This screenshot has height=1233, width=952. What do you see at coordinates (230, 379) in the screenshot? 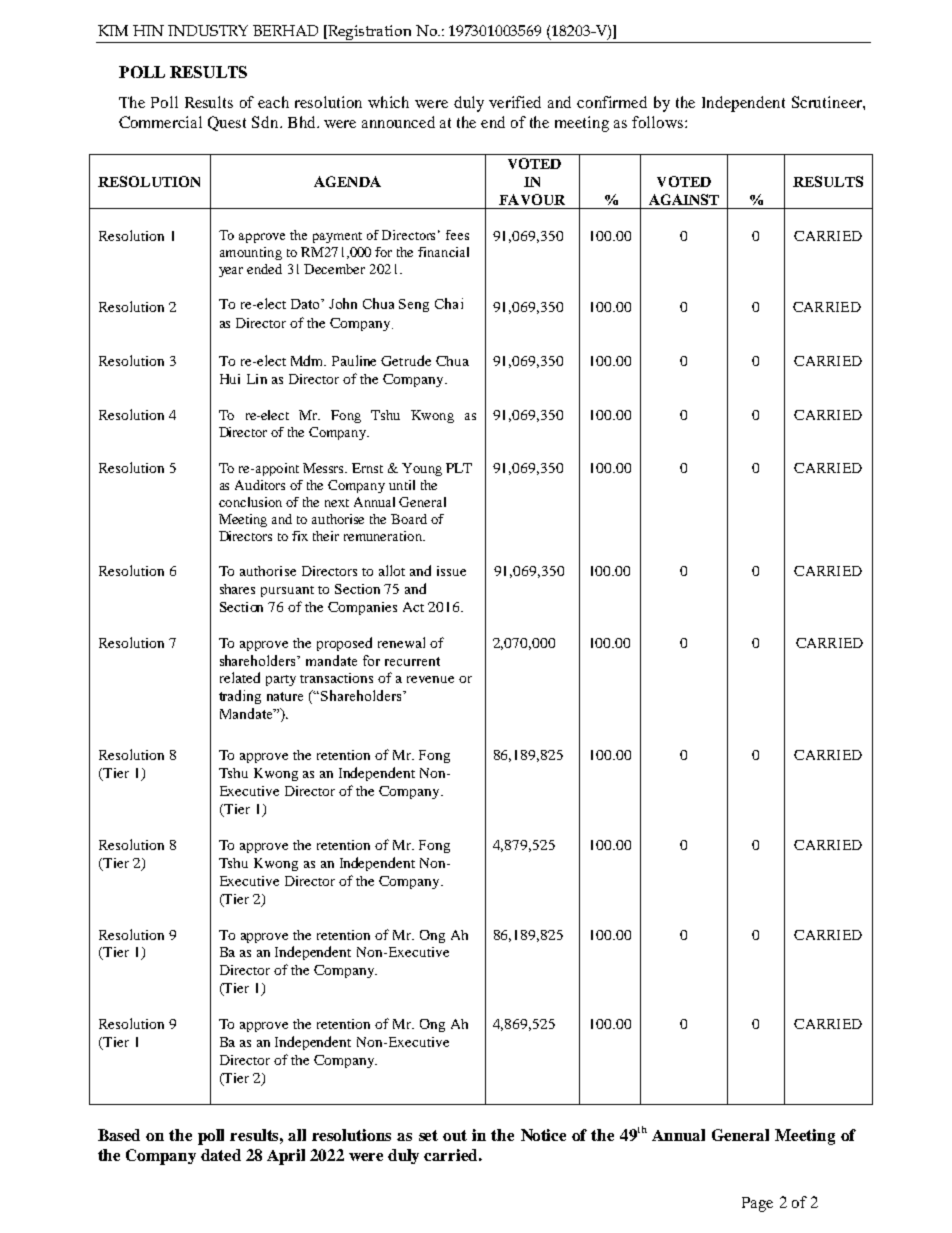
I see `Hui` at bounding box center [230, 379].
